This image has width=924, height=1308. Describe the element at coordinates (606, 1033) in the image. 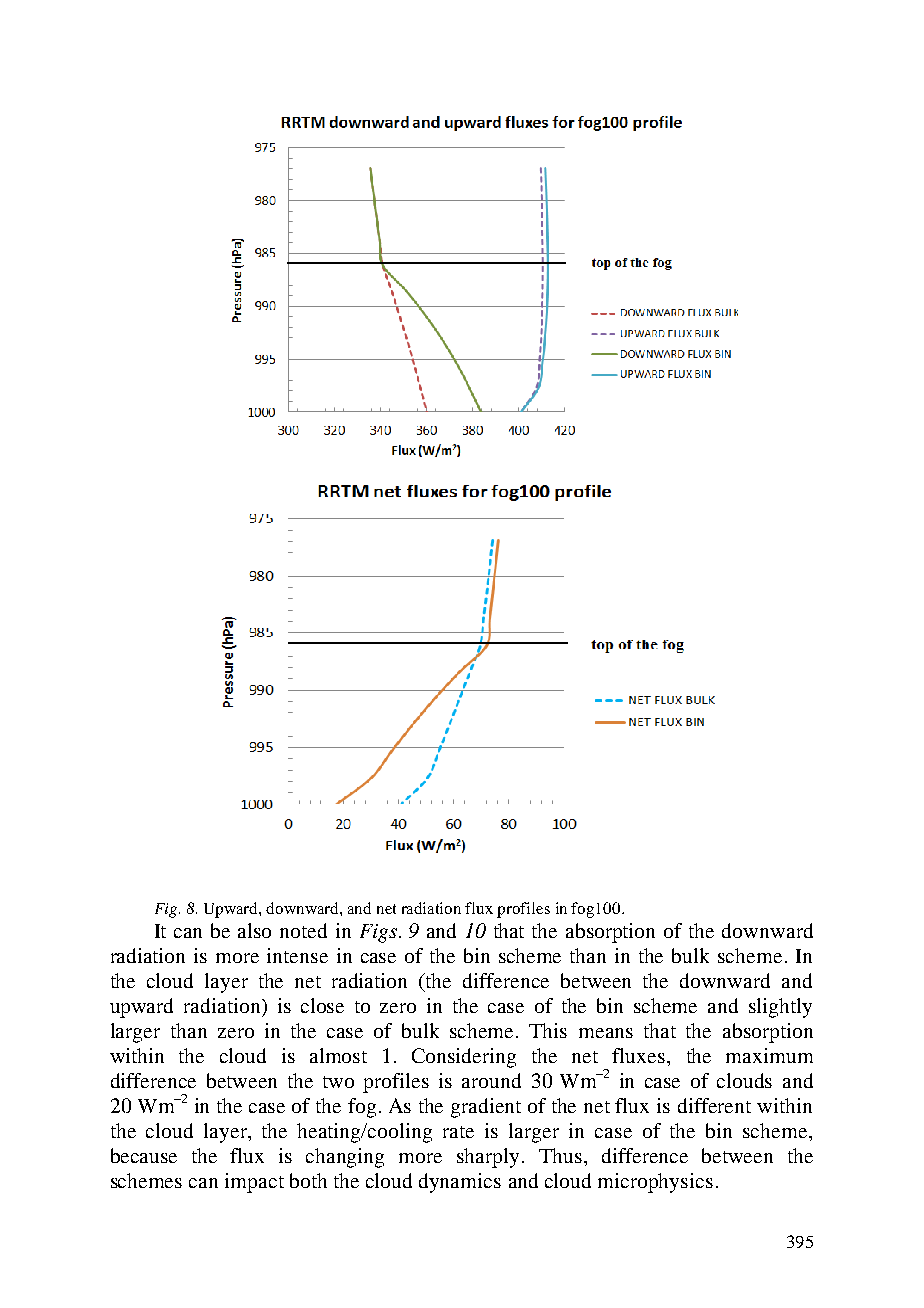

I see `means` at that location.
